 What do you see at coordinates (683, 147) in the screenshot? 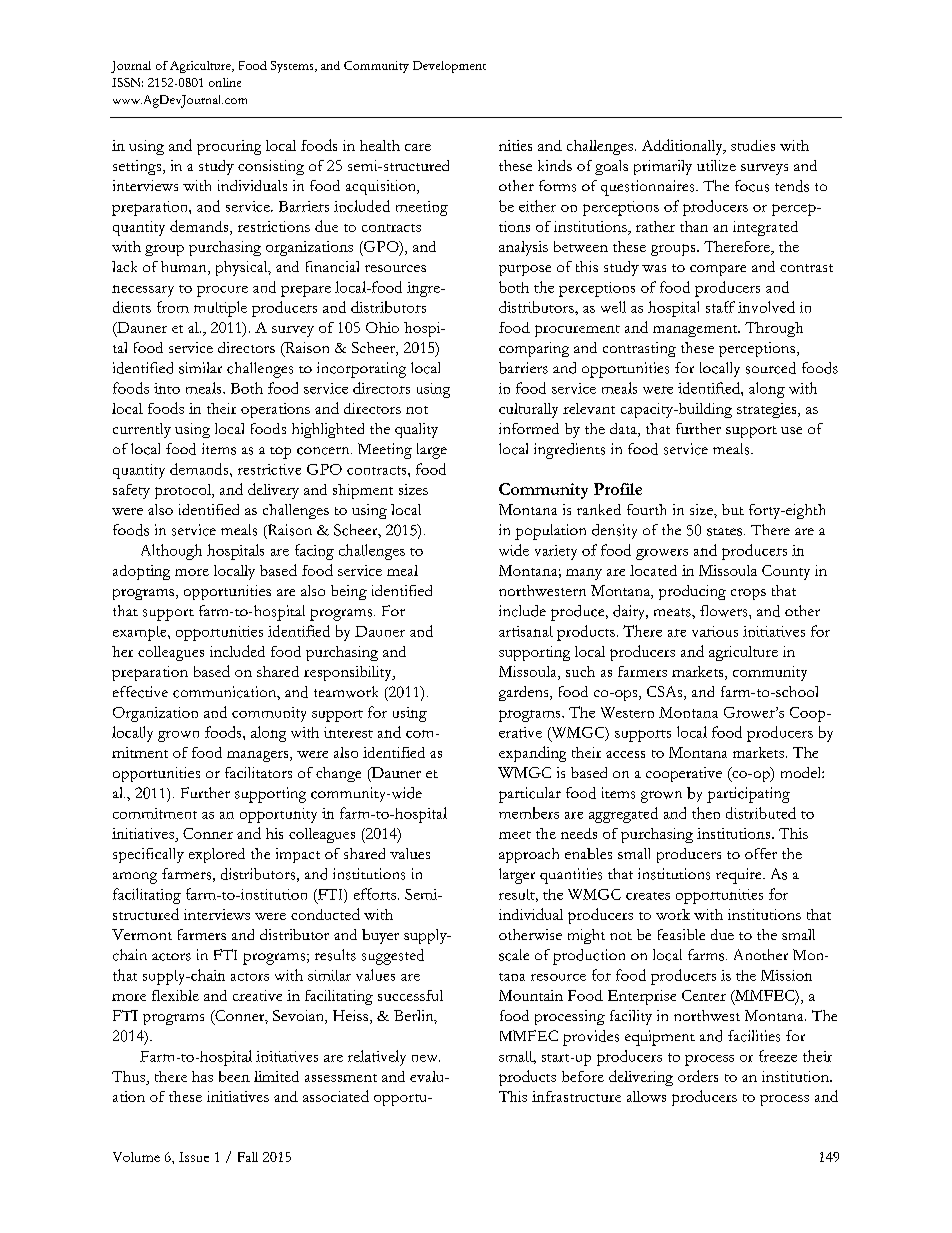
I see `Additionally` at bounding box center [683, 147].
